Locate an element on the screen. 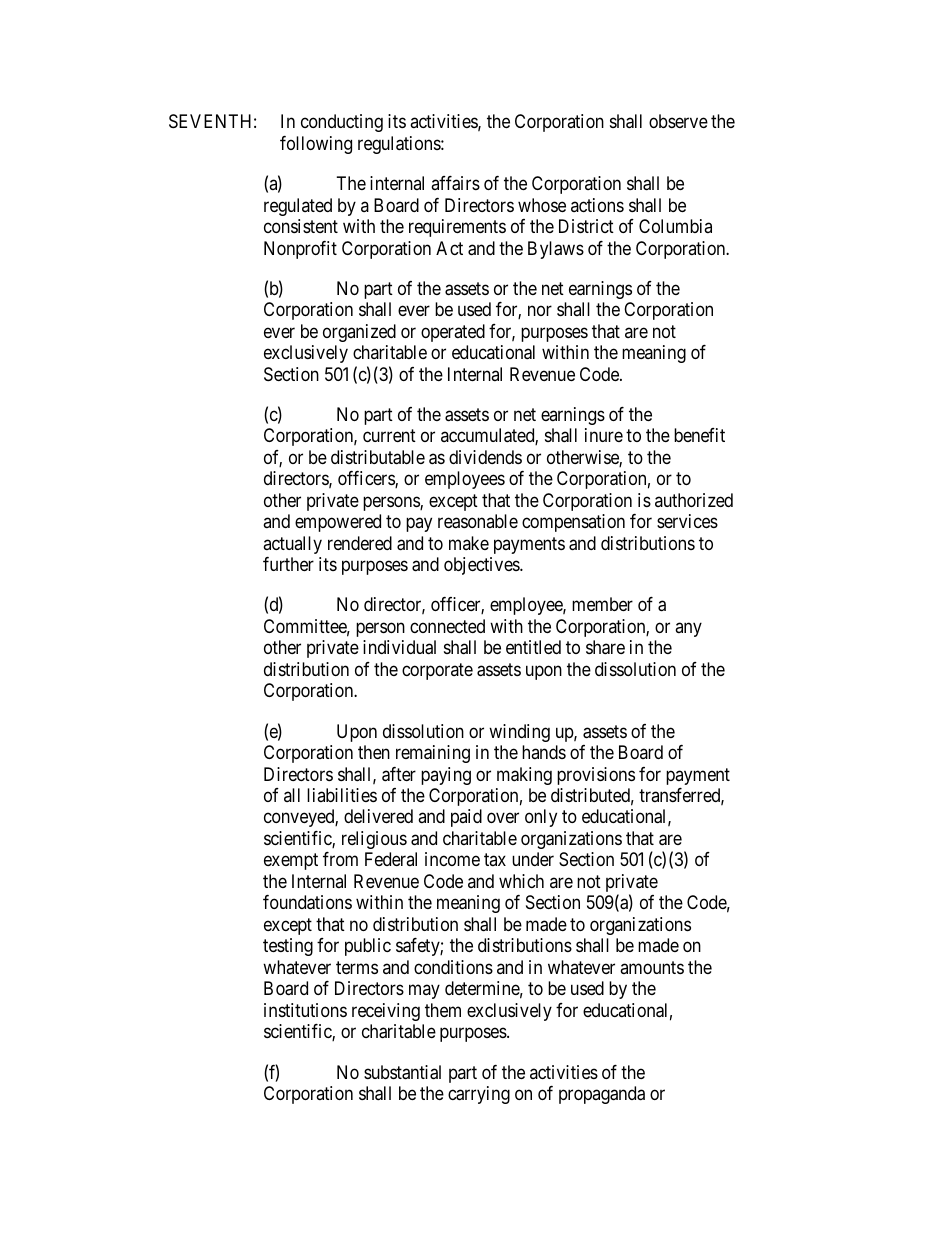  provisions is located at coordinates (596, 776).
